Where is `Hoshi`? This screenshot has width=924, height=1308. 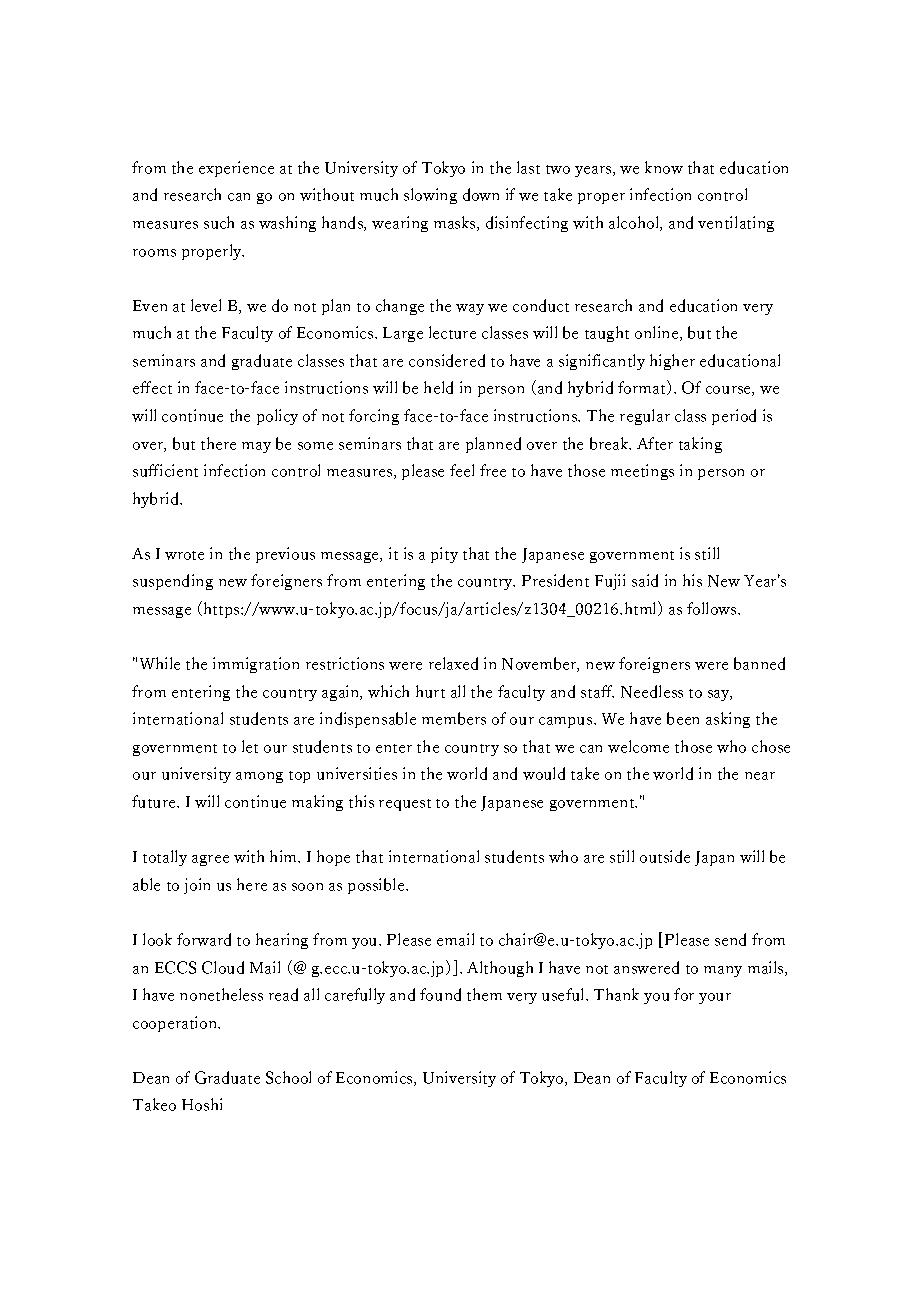
Hoshi is located at coordinates (202, 1104).
